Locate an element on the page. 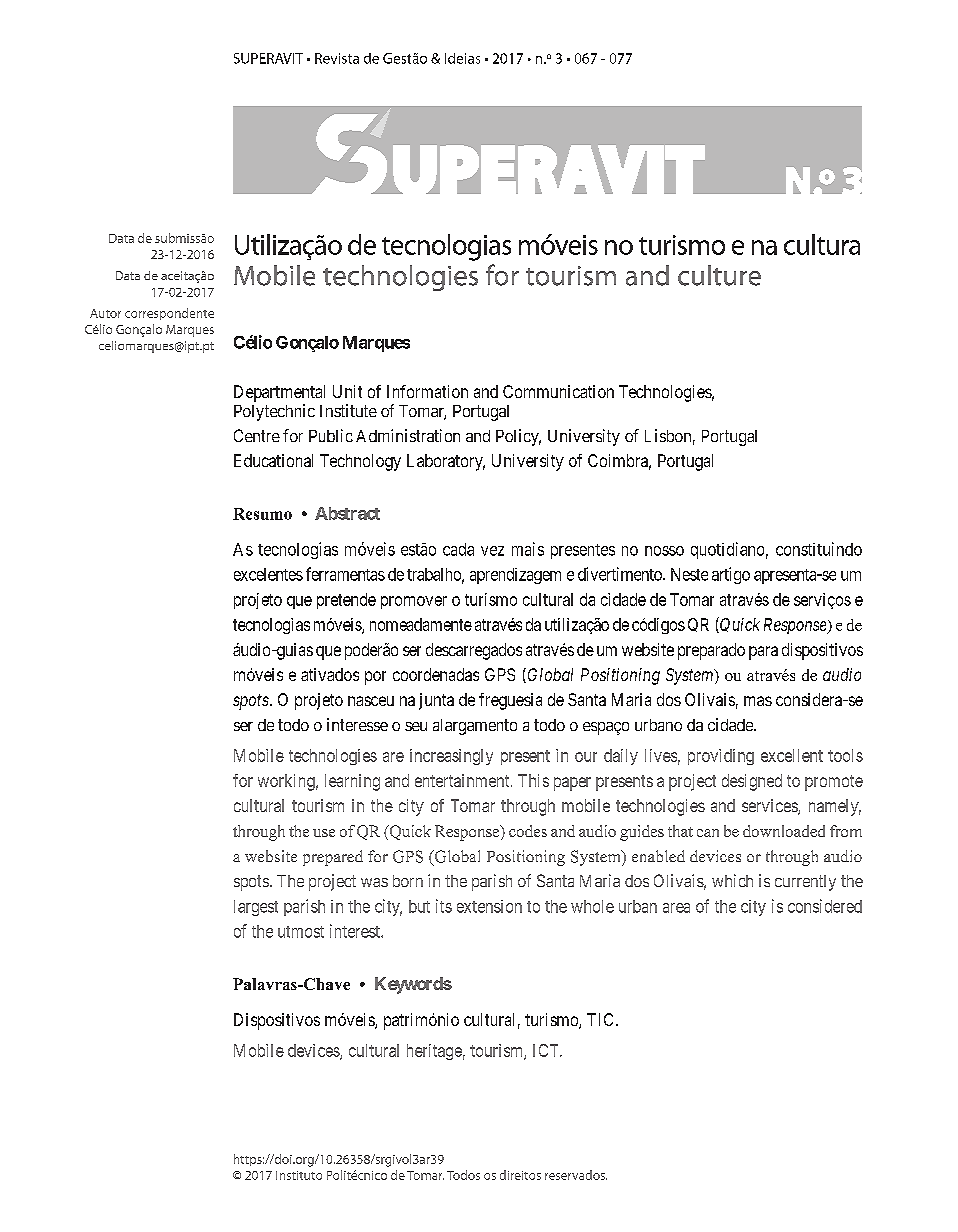 The image size is (958, 1232). culture is located at coordinates (719, 275).
